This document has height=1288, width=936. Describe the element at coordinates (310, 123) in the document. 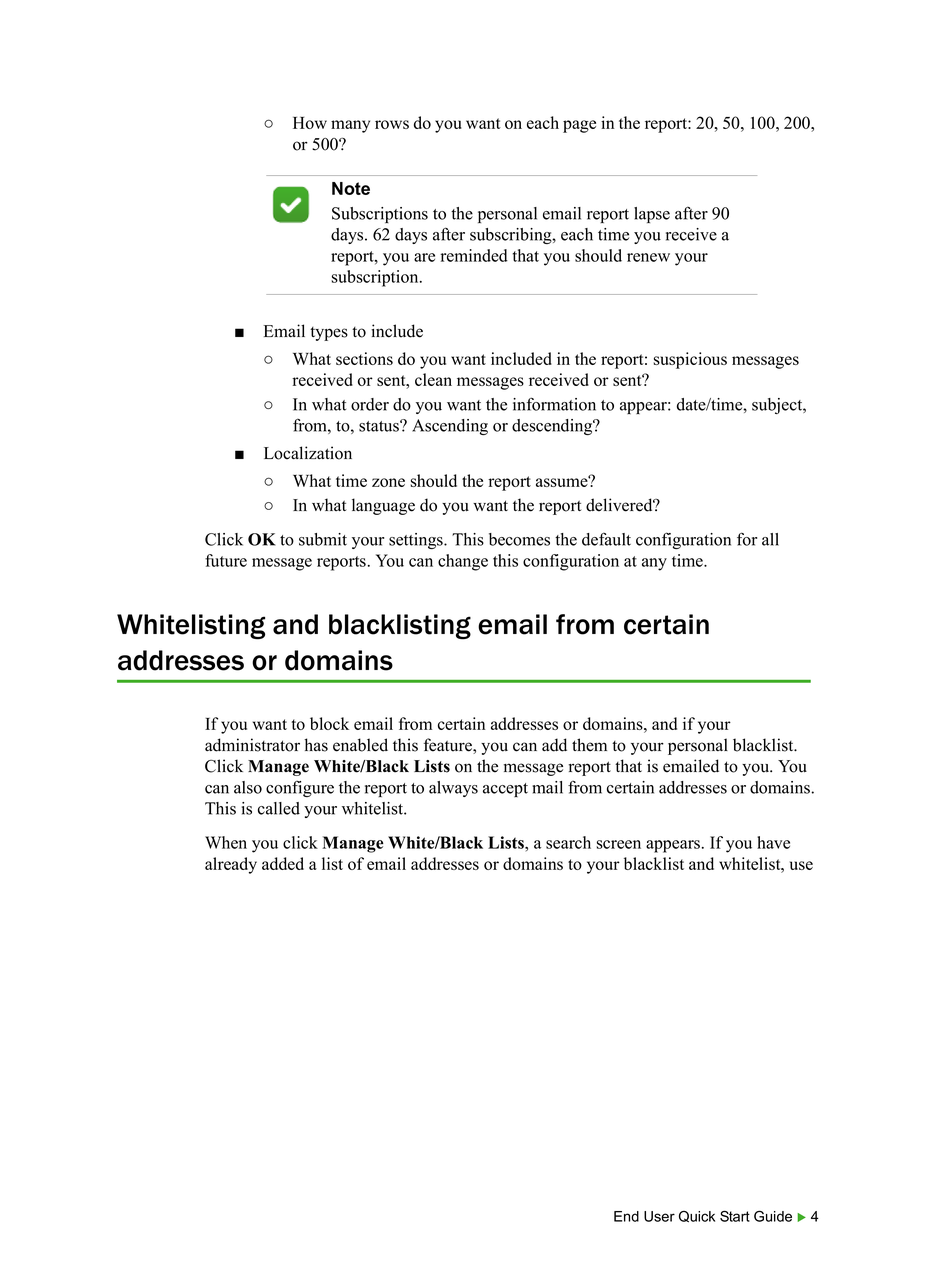

I see `How` at that location.
